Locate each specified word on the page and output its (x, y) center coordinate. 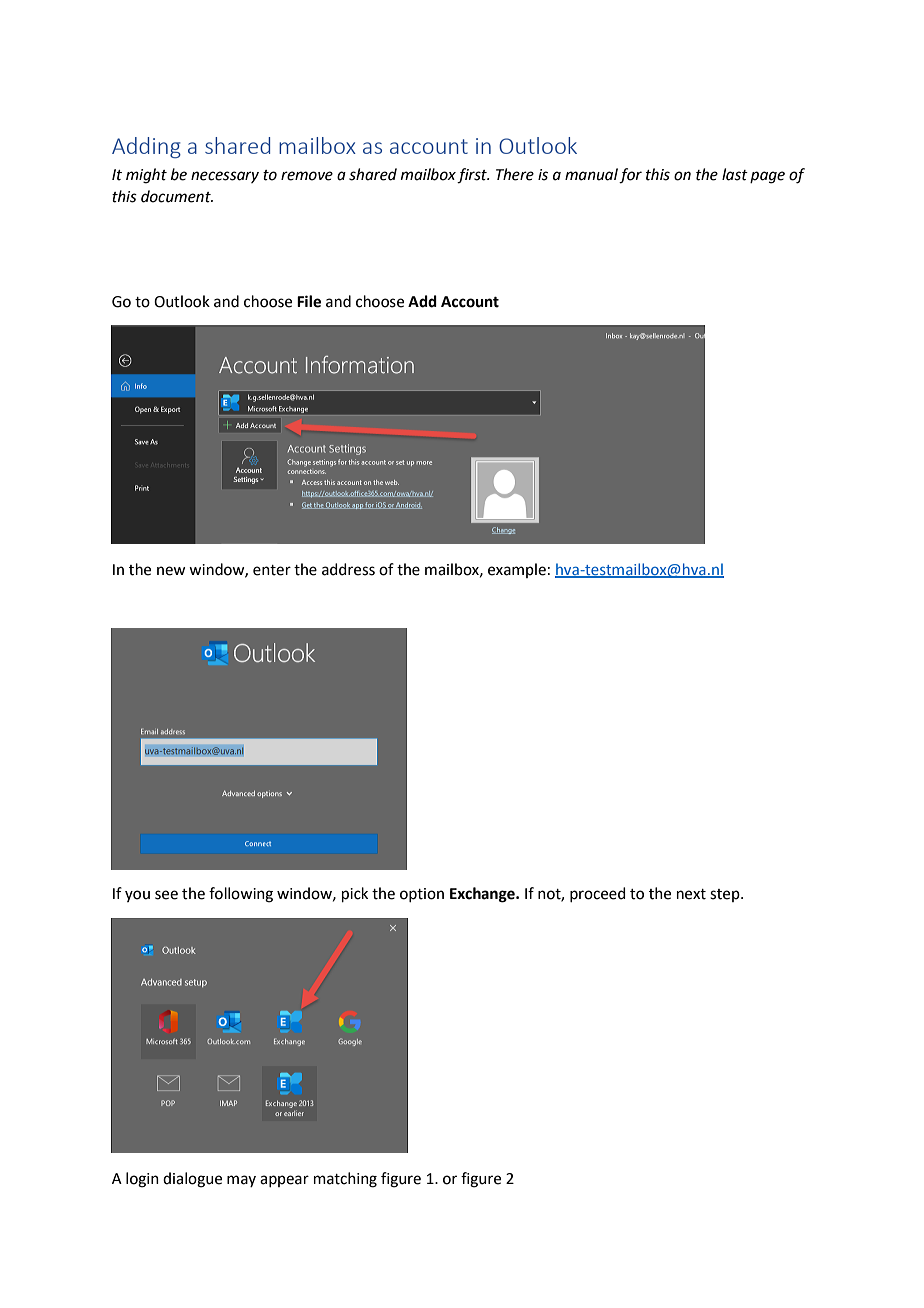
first (473, 176)
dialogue (192, 1180)
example (517, 570)
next (691, 894)
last (735, 174)
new (171, 571)
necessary (225, 177)
